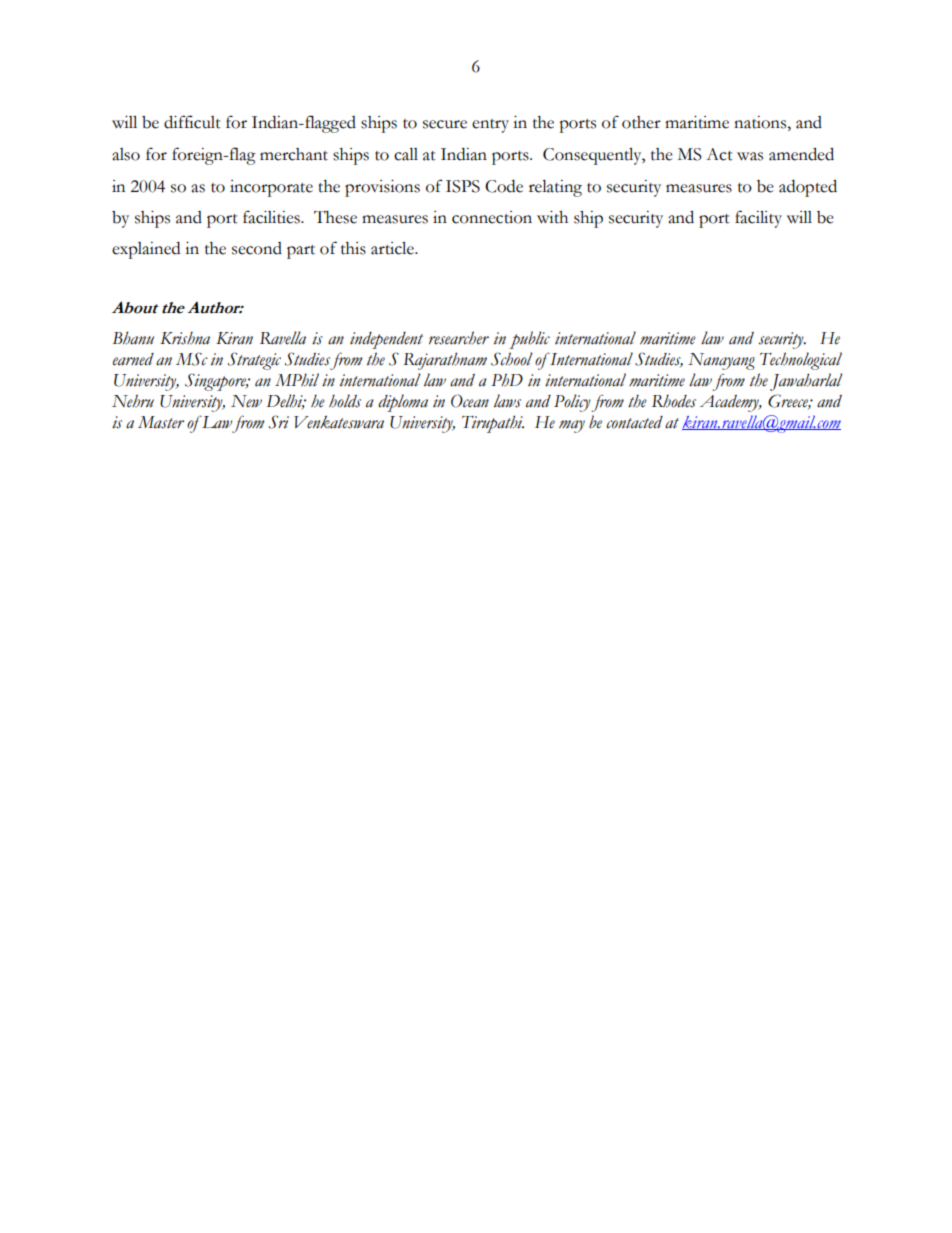 The image size is (952, 1233). What do you see at coordinates (459, 338) in the document?
I see `researcher` at bounding box center [459, 338].
